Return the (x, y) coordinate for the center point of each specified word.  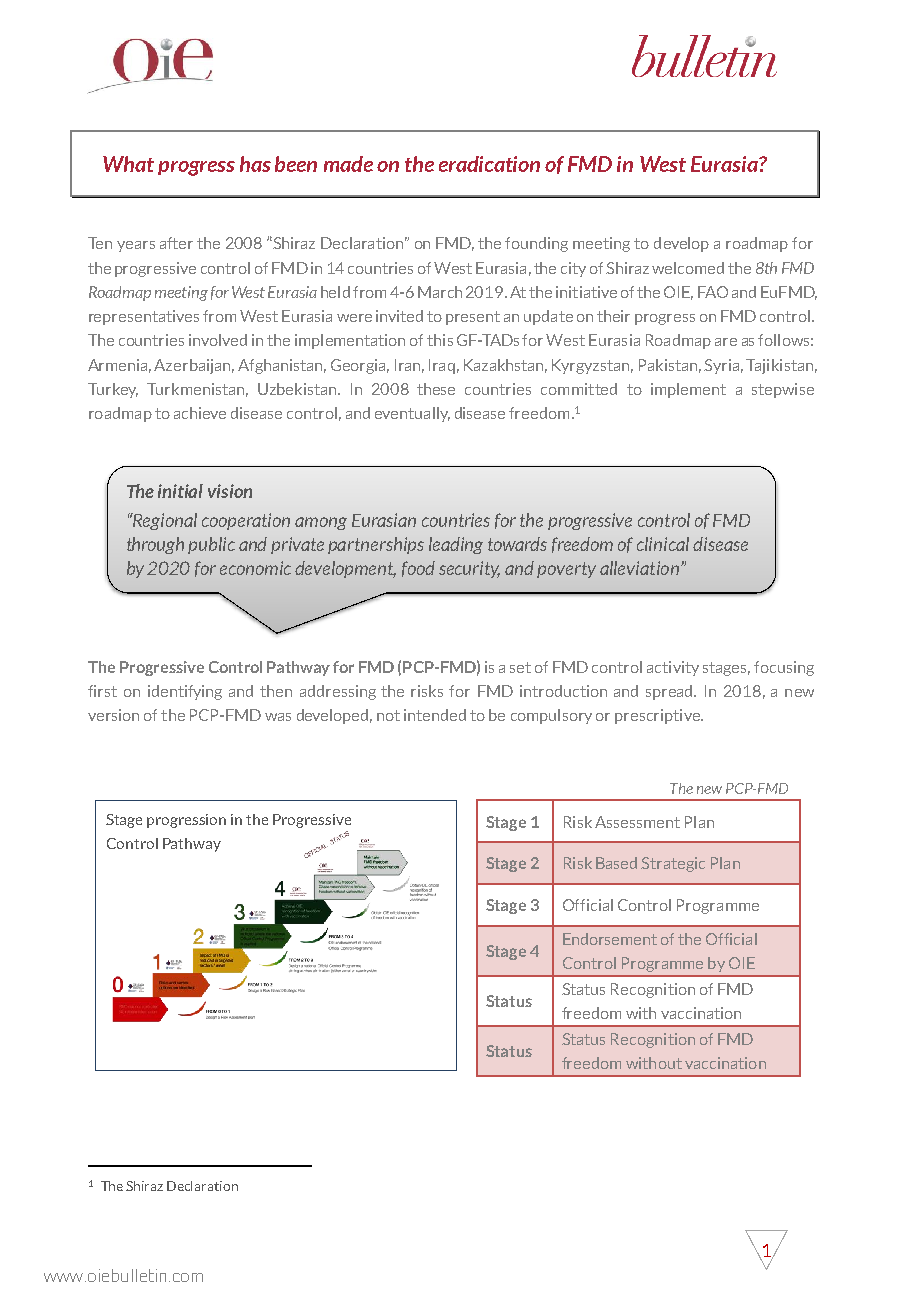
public (211, 545)
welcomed (688, 268)
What (128, 164)
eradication (489, 164)
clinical (663, 544)
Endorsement (610, 939)
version (113, 715)
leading (456, 545)
